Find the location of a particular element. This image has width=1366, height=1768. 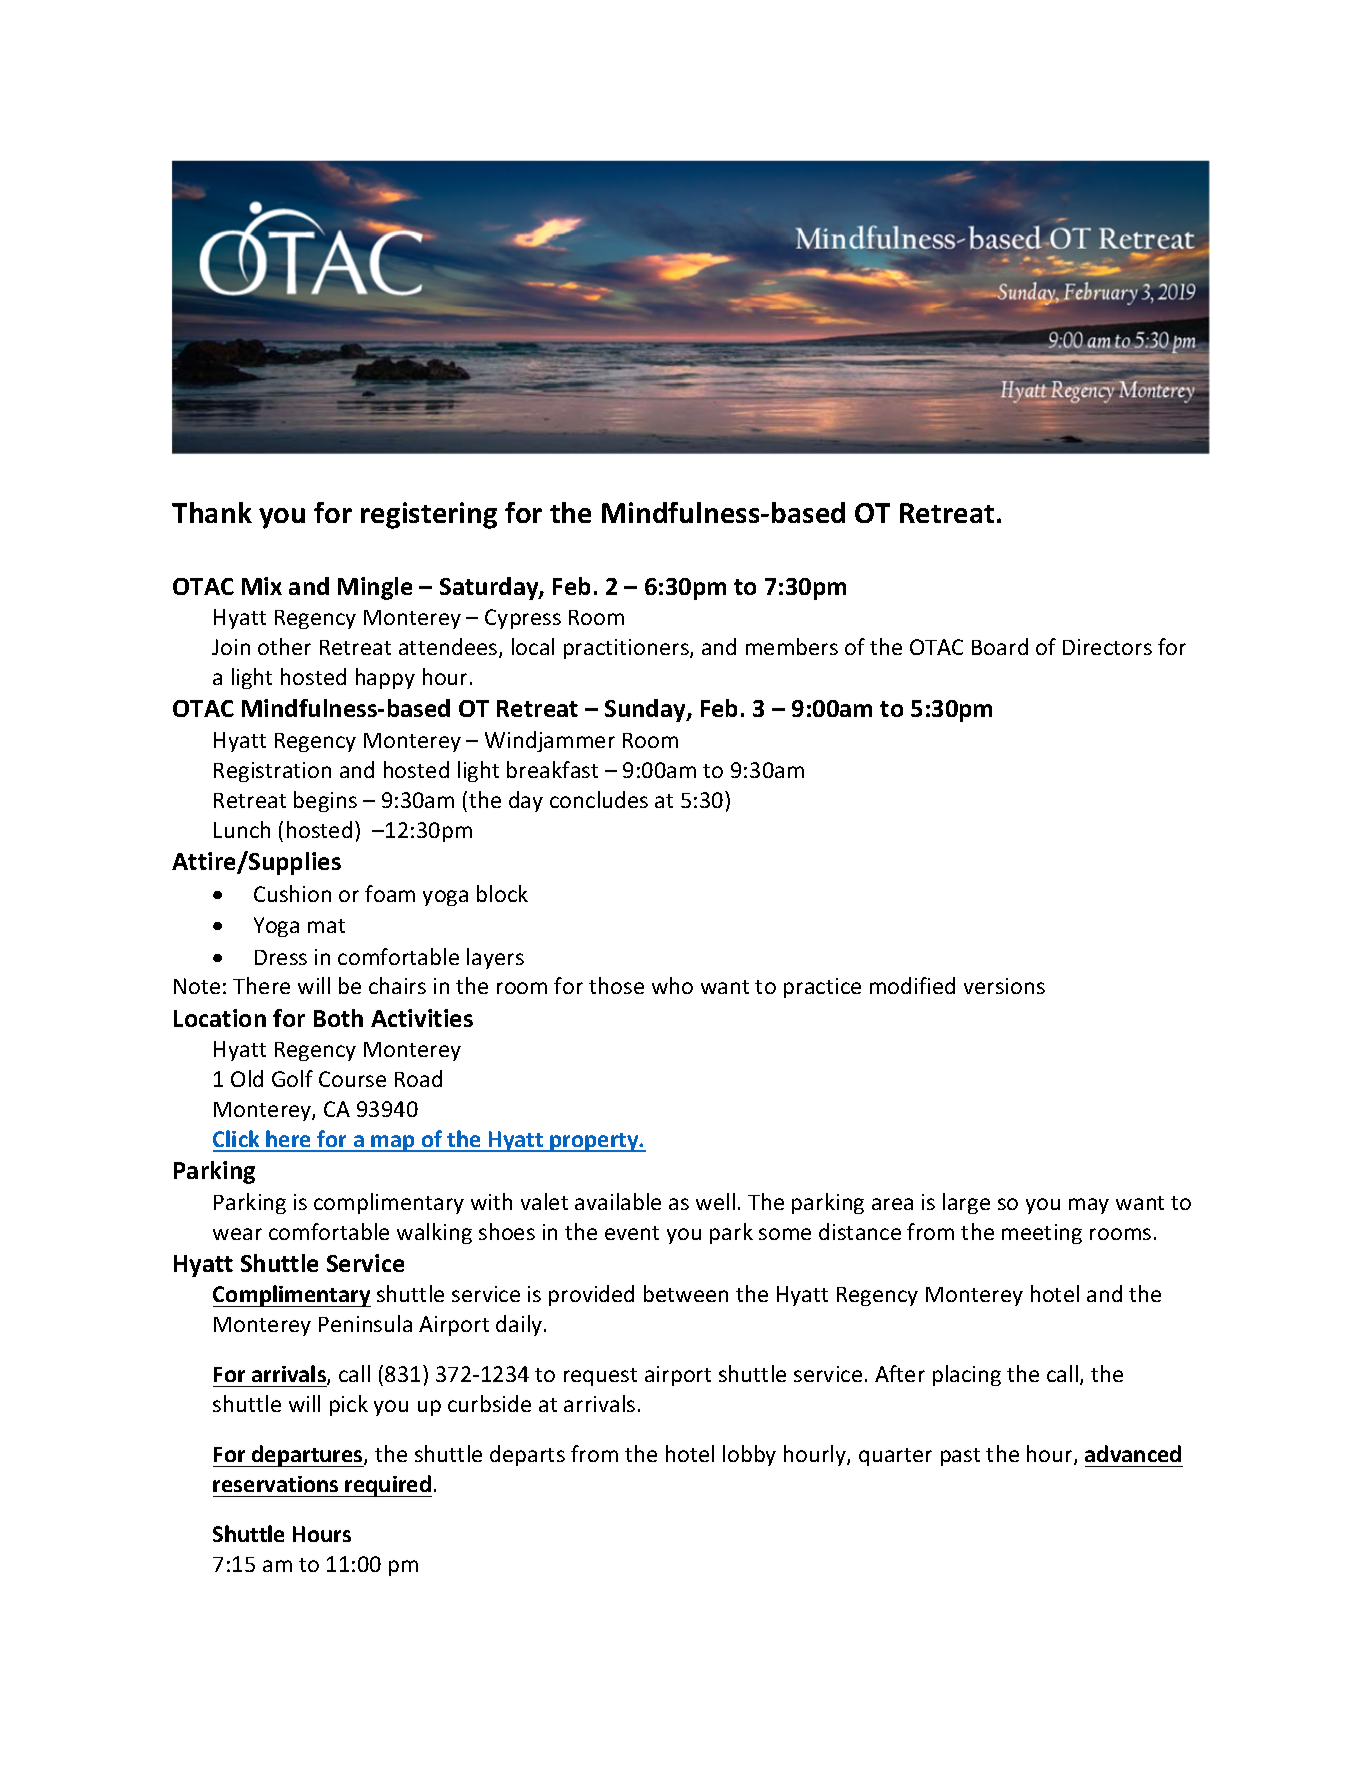

meeting is located at coordinates (1042, 1234).
